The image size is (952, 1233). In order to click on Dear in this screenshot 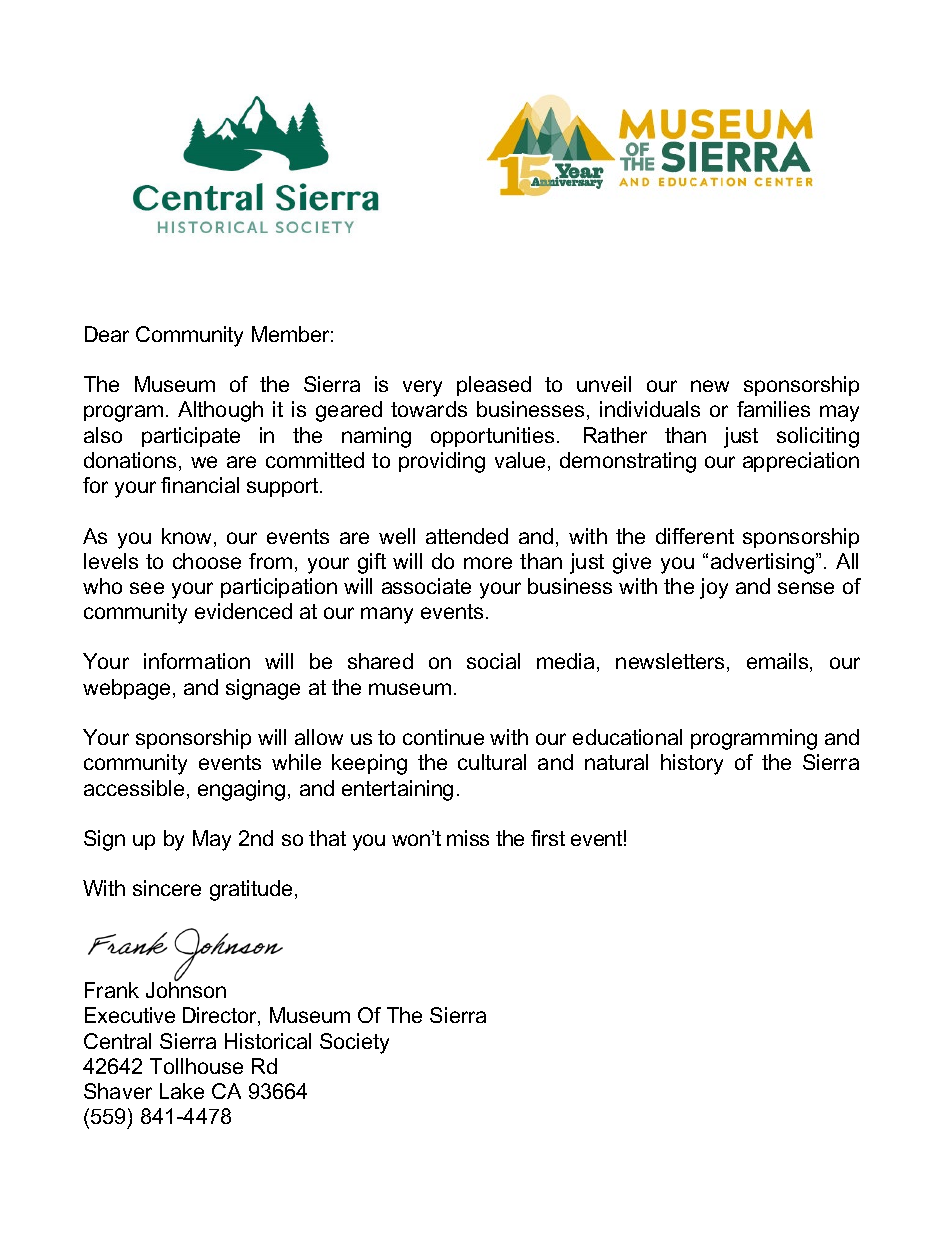, I will do `click(107, 334)`.
